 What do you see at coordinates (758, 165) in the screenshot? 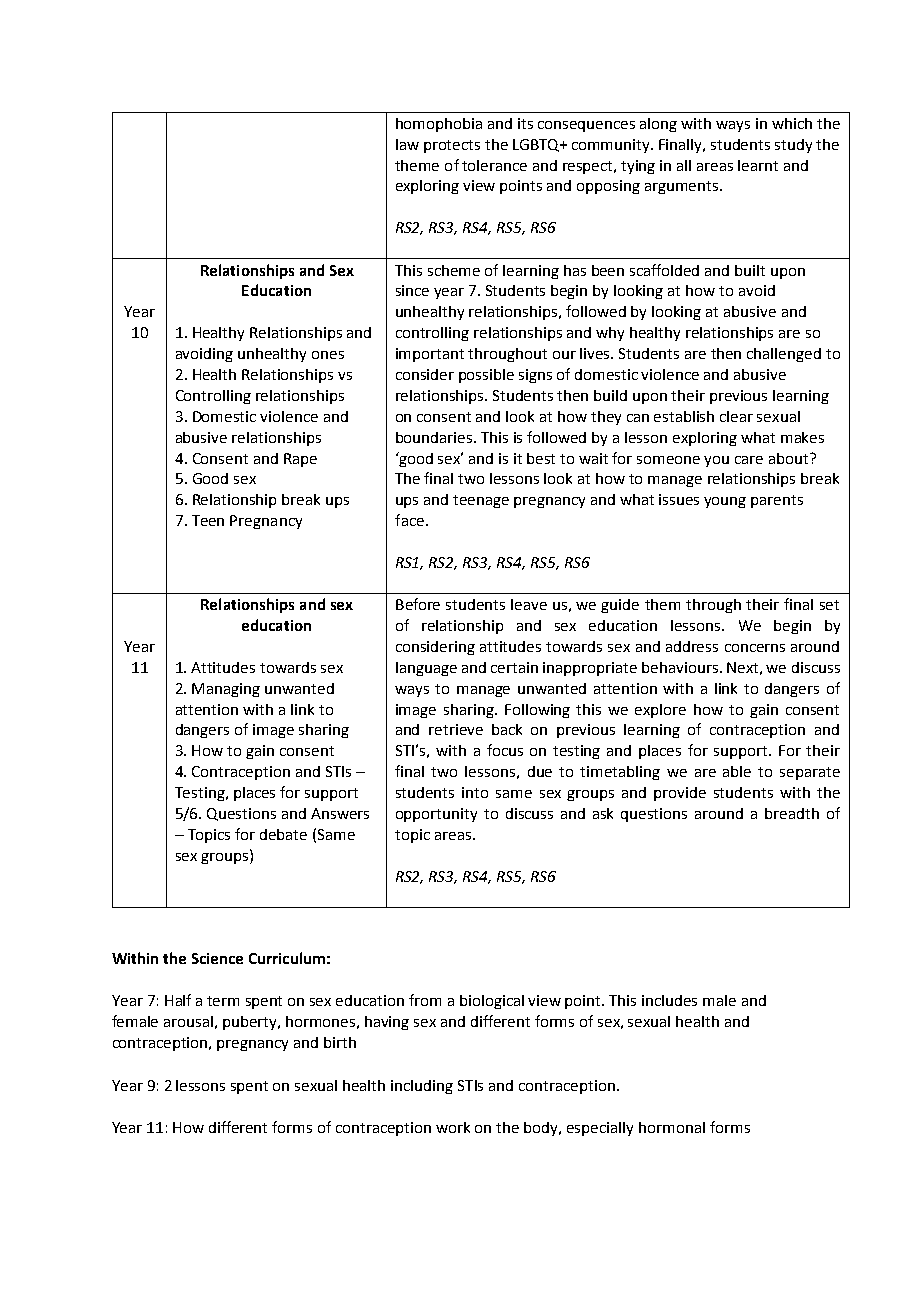
I see `learnt` at bounding box center [758, 165].
